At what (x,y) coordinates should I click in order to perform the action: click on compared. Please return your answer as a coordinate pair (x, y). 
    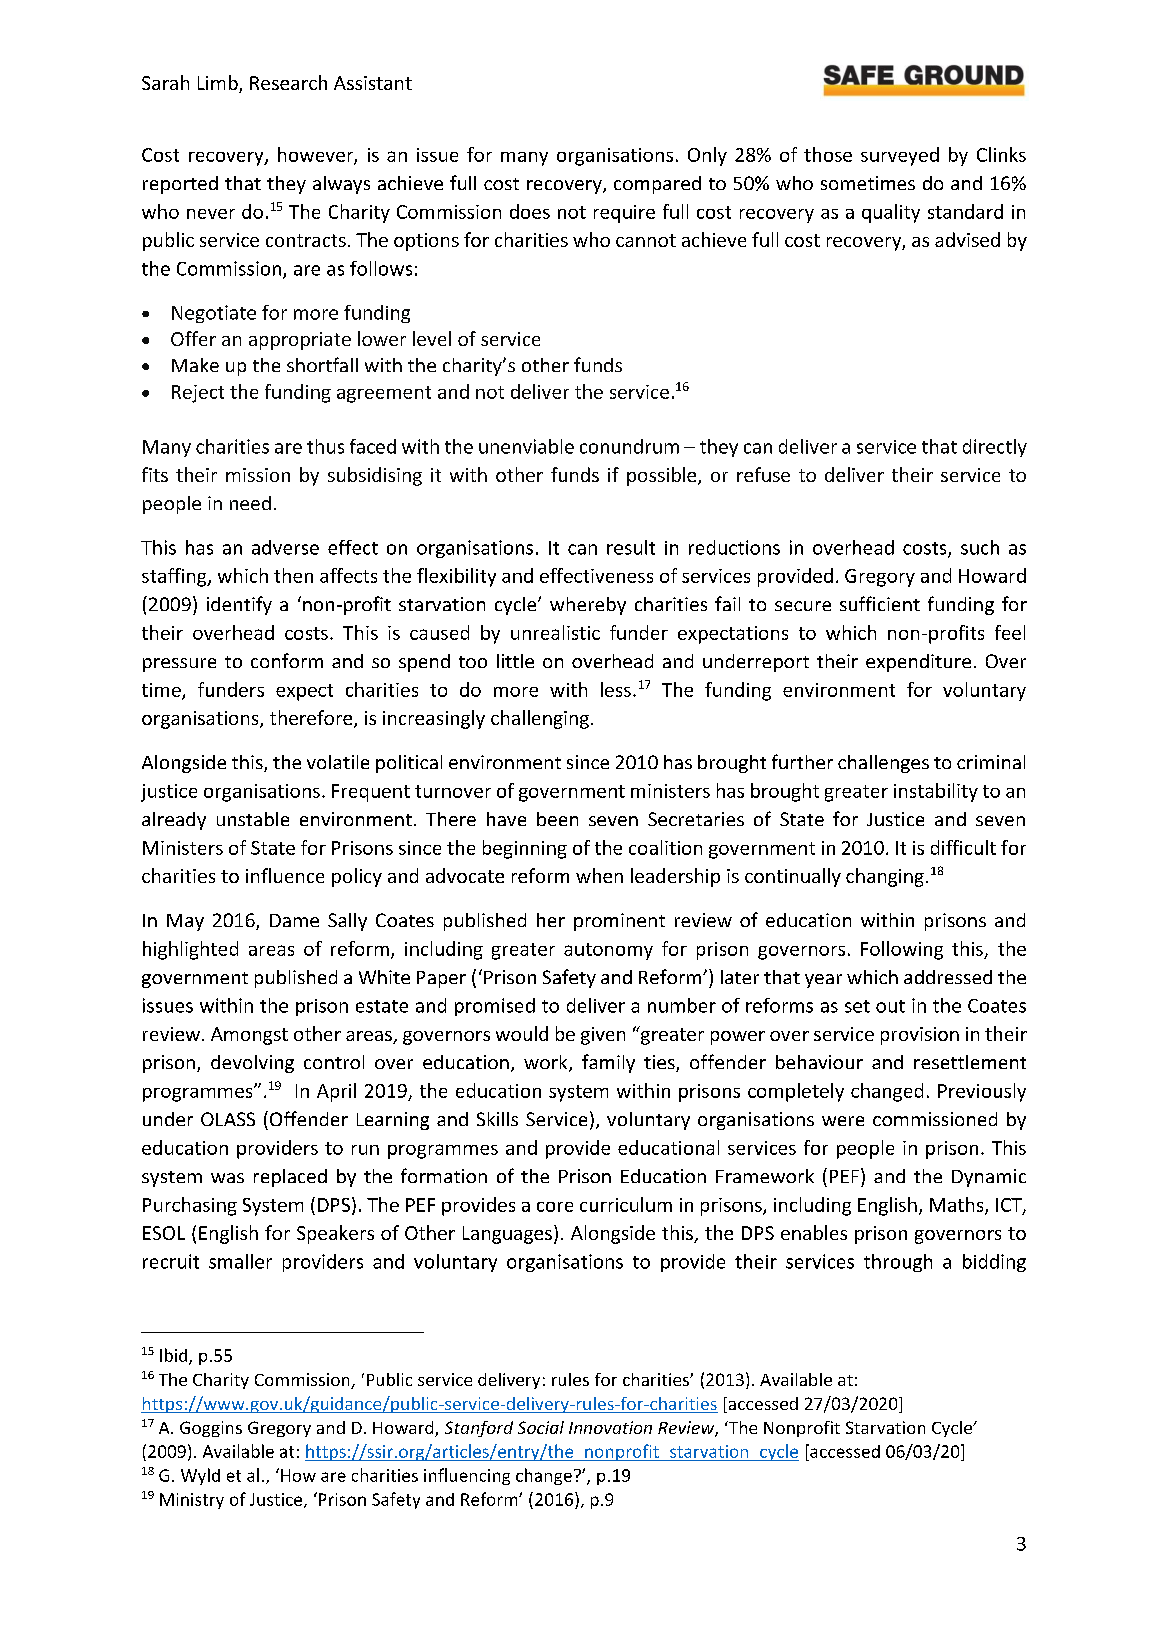
    Looking at the image, I should click on (657, 185).
